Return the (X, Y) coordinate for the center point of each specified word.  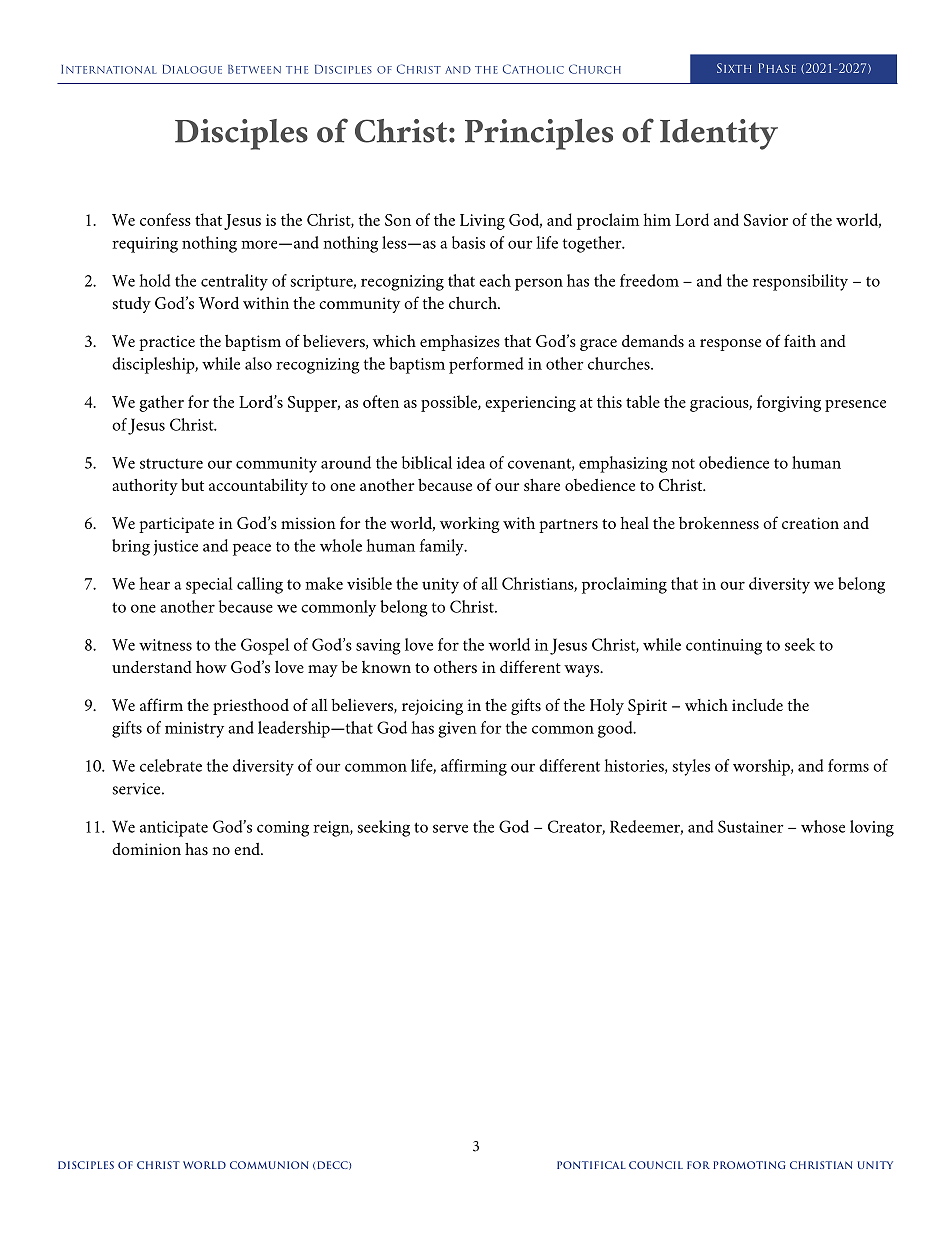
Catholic (533, 69)
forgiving (789, 403)
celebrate (171, 765)
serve (450, 828)
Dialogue (192, 69)
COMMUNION (269, 1165)
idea (471, 462)
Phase (777, 68)
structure (171, 463)
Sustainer (751, 826)
